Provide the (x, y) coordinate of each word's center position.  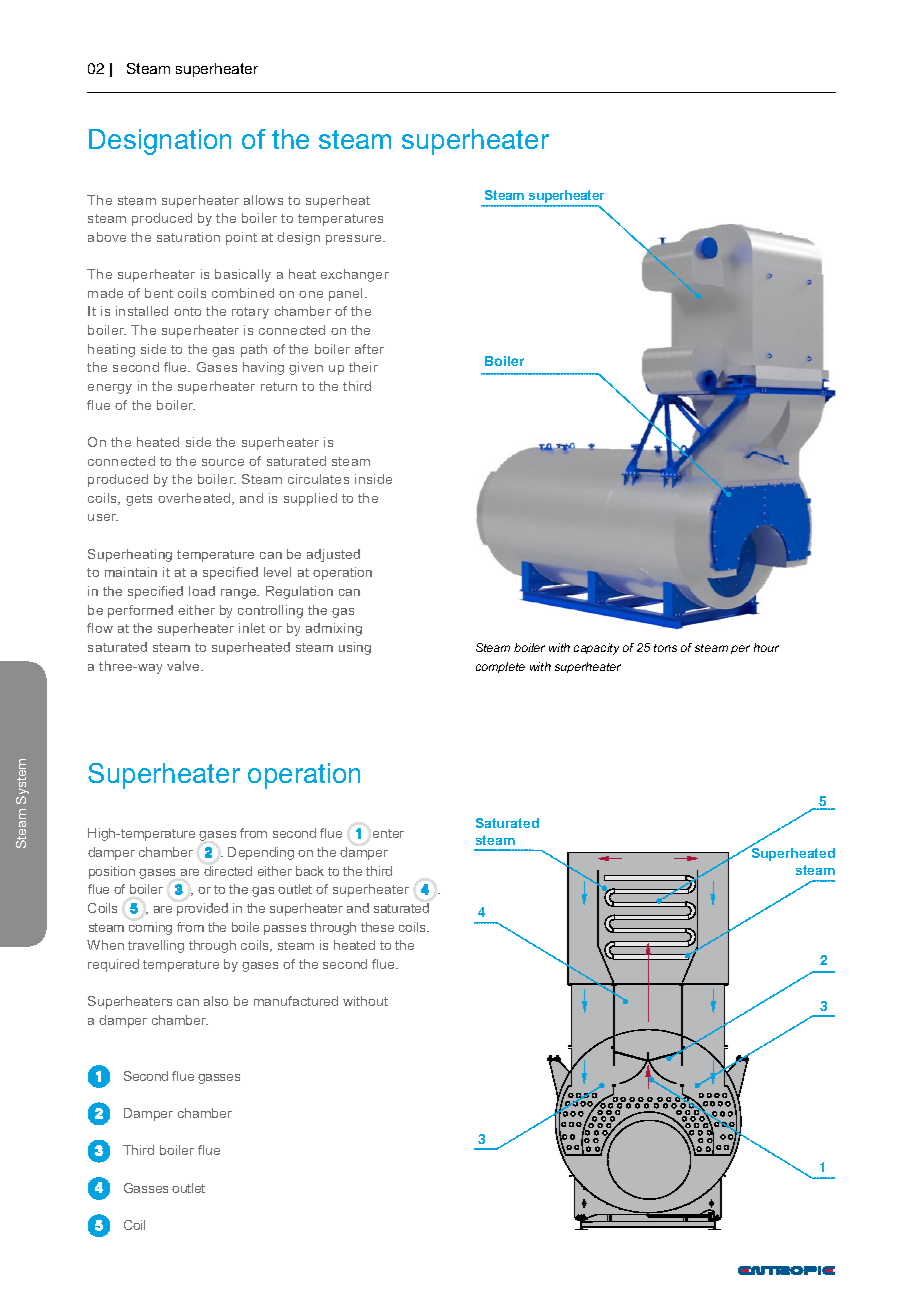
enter (388, 833)
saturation (188, 237)
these (377, 927)
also (216, 1001)
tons (665, 648)
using (355, 648)
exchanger (355, 275)
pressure (355, 240)
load (202, 591)
